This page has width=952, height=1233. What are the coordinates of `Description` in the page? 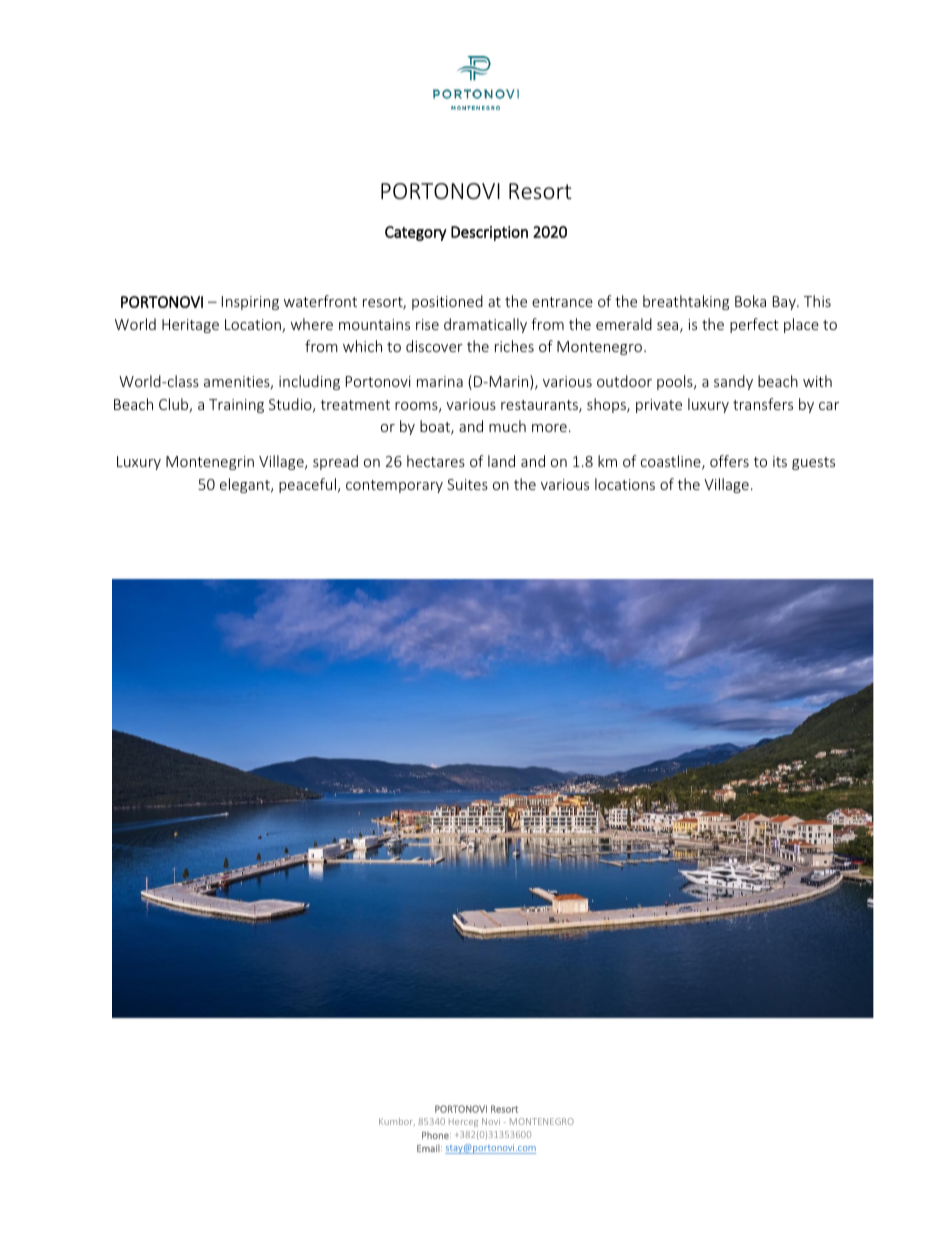 It's located at (489, 233).
